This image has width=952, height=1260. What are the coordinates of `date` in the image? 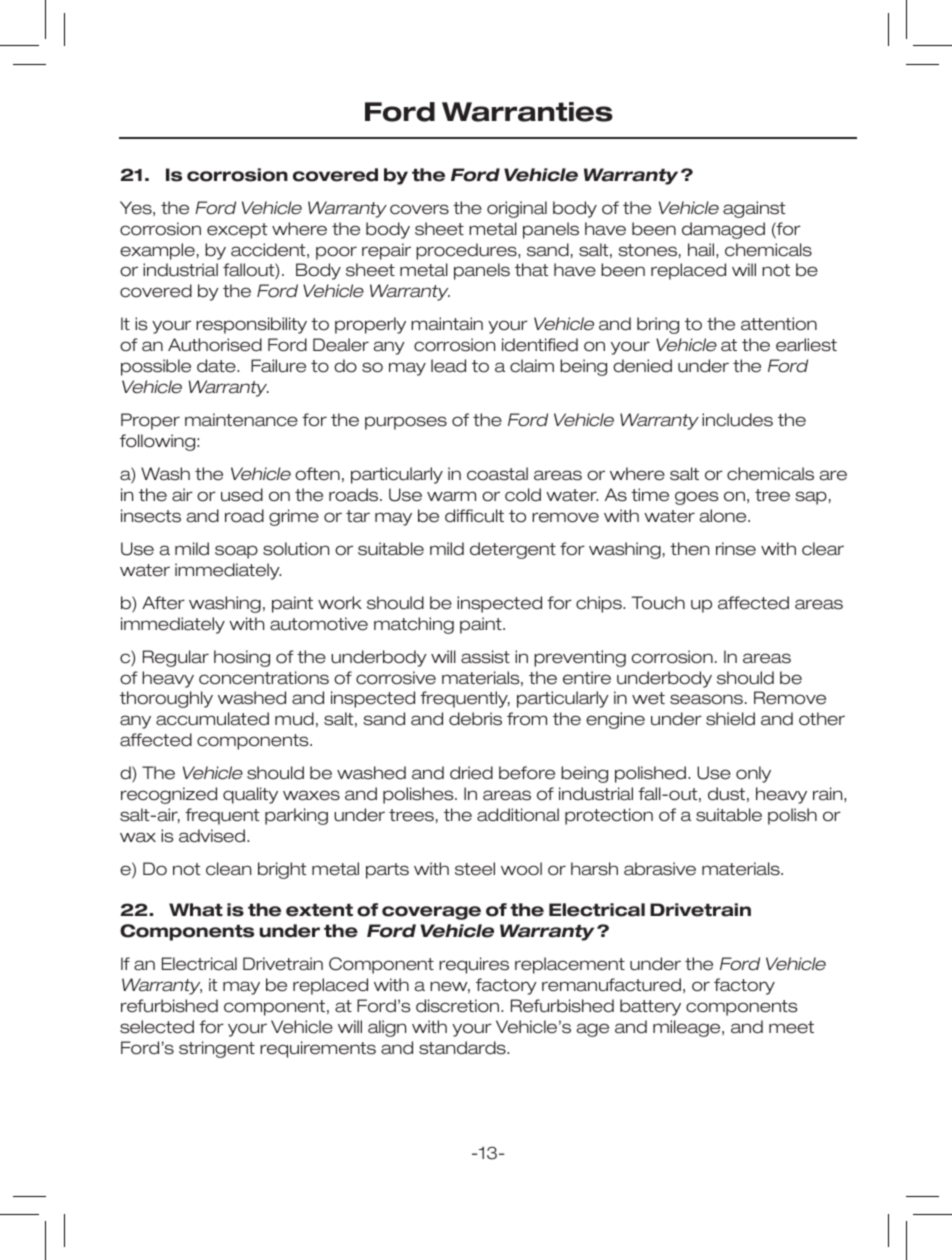 It's located at (217, 366).
